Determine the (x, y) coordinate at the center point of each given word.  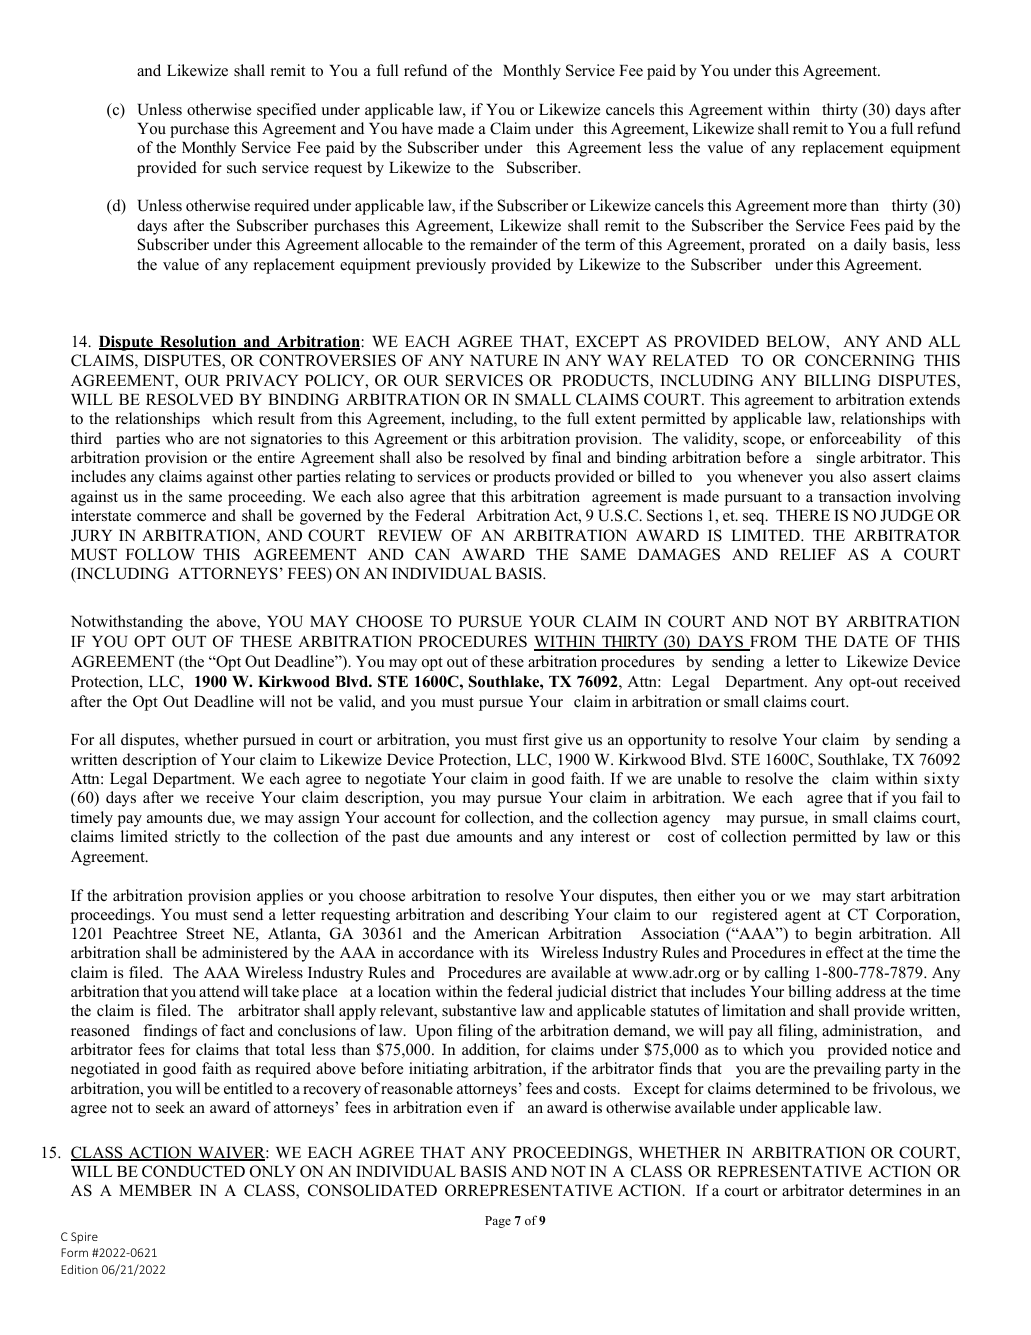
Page (498, 1222)
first (536, 739)
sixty (942, 780)
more (830, 207)
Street (205, 933)
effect (844, 952)
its (521, 952)
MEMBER (155, 1190)
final (566, 457)
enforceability (855, 440)
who (179, 438)
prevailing (847, 1070)
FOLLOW (160, 554)
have (417, 128)
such (242, 167)
